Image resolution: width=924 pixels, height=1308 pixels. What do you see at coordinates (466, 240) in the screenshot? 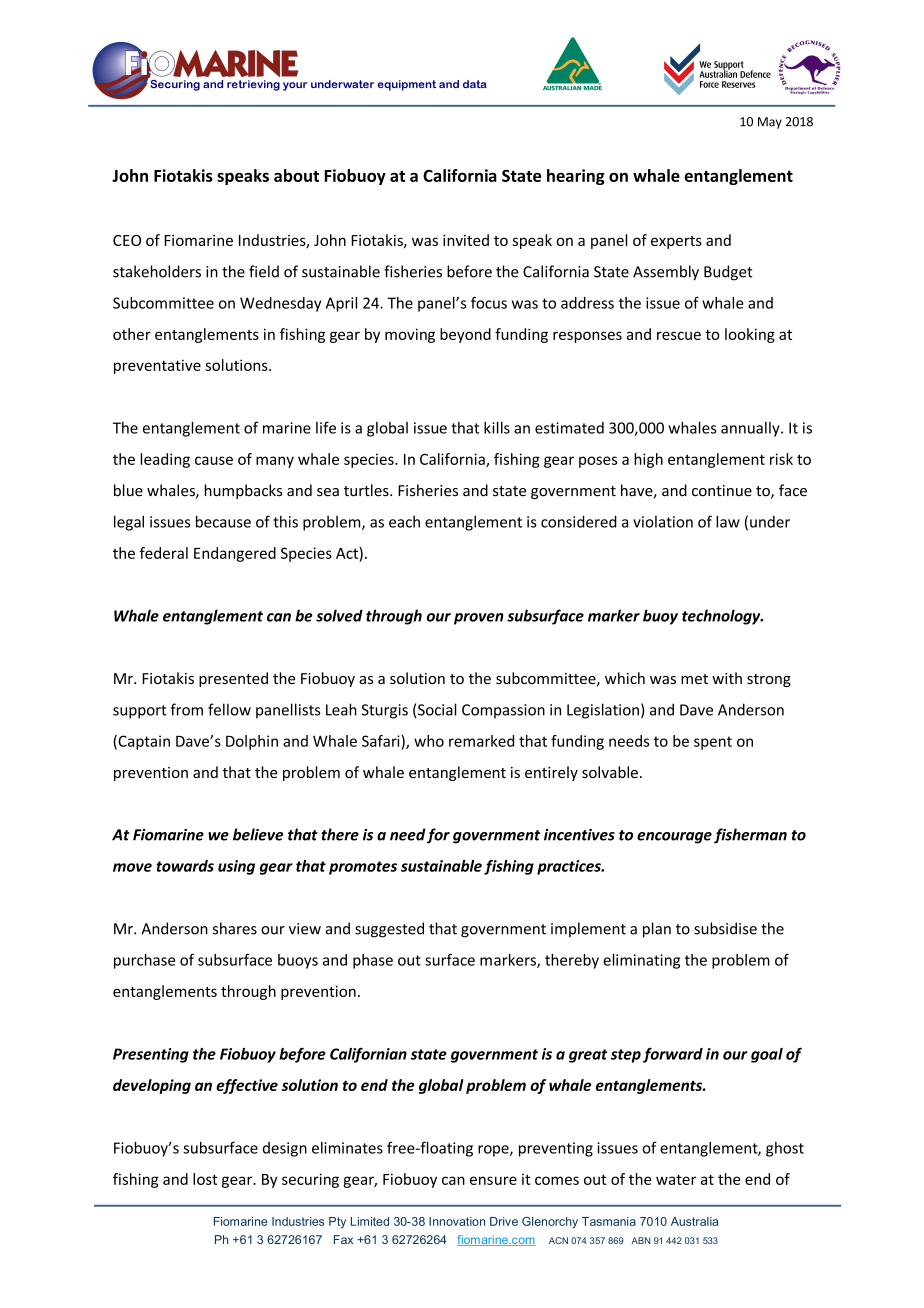
I see `invited` at bounding box center [466, 240].
